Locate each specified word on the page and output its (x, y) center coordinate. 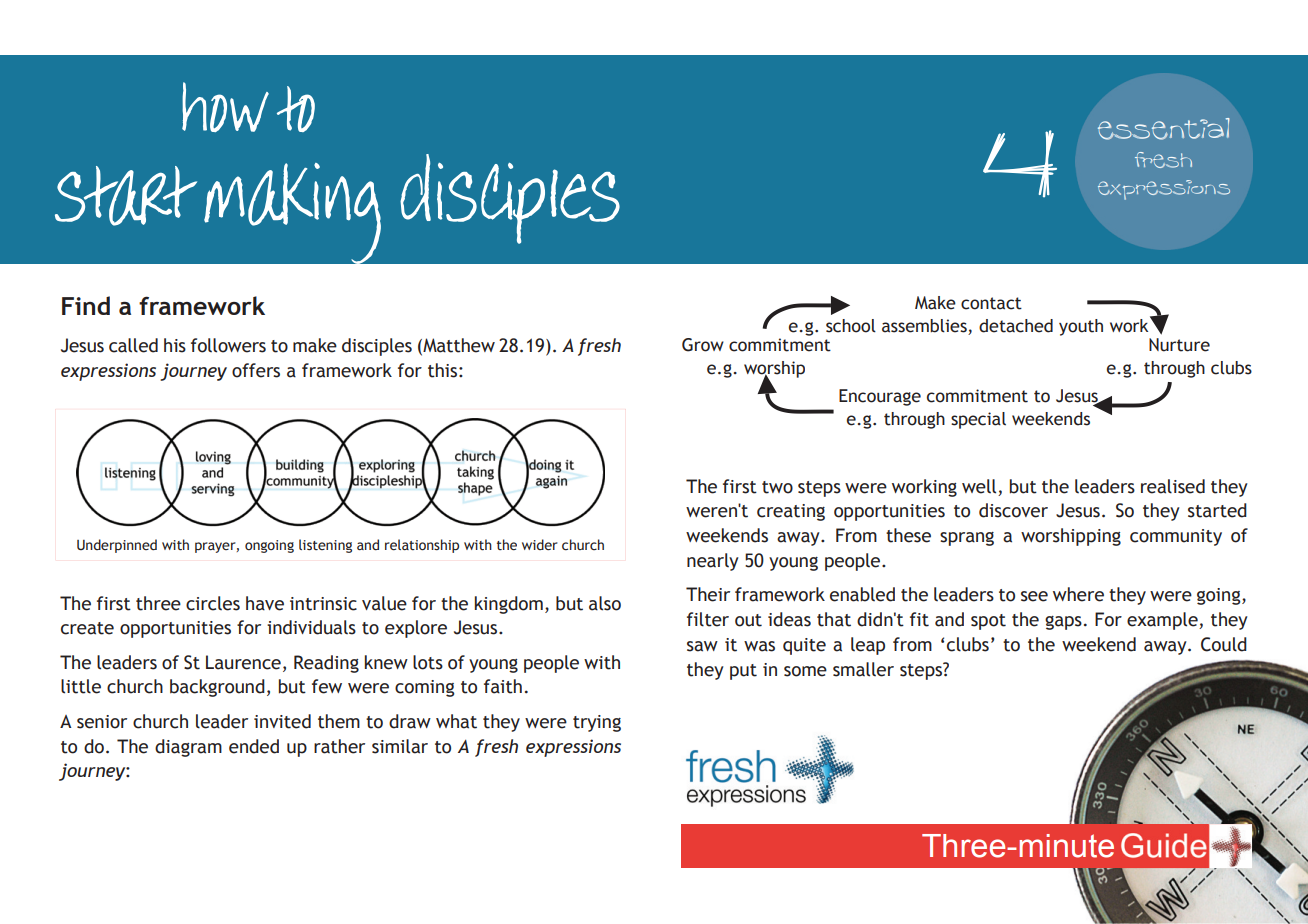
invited (282, 721)
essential (1164, 129)
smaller (863, 669)
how (225, 107)
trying (597, 723)
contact (991, 303)
